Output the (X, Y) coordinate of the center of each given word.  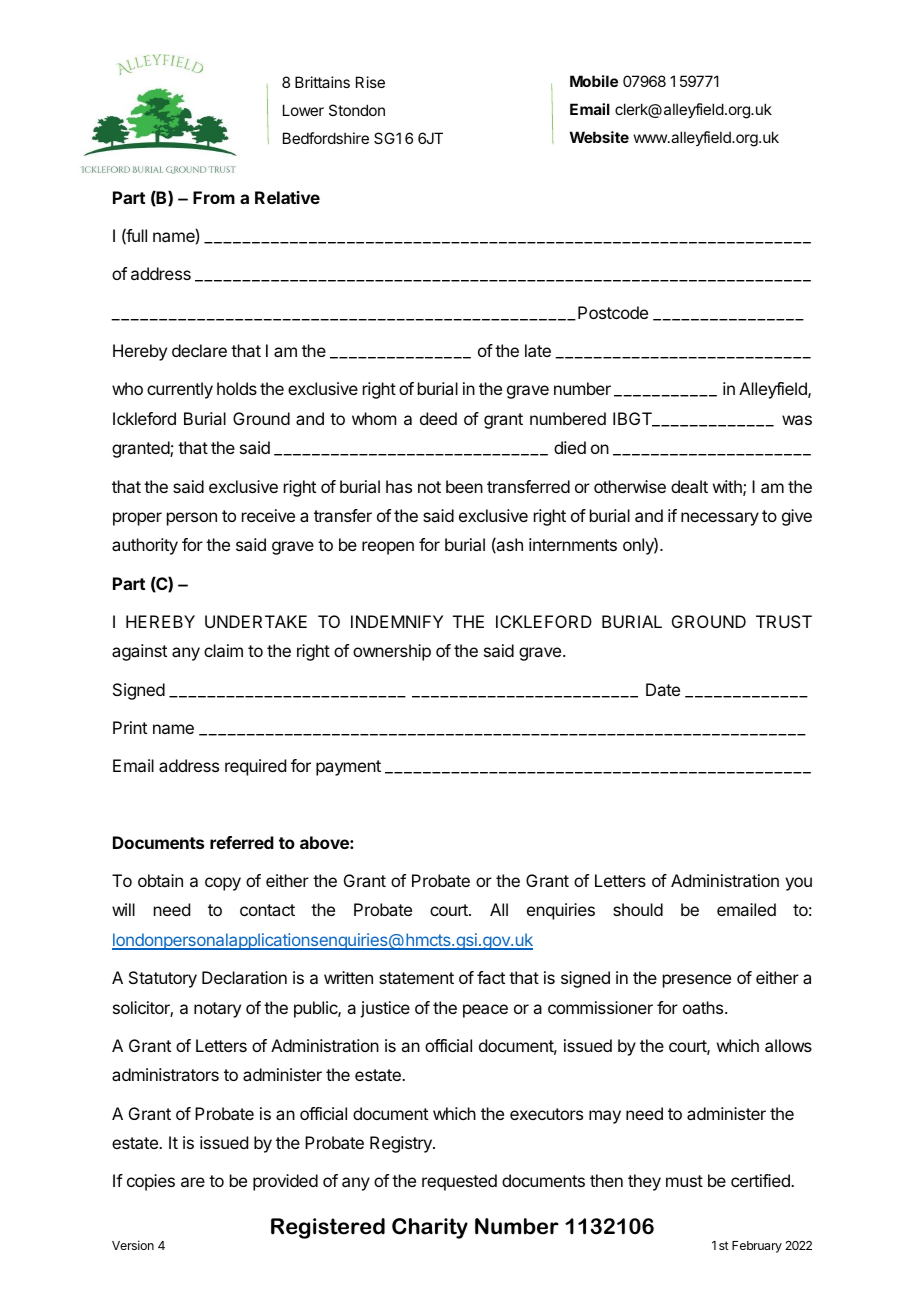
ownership (392, 652)
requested (459, 1182)
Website (599, 137)
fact (491, 977)
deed (438, 418)
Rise (370, 82)
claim (223, 650)
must (684, 1181)
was (797, 420)
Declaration (244, 977)
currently (180, 390)
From (214, 197)
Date (663, 689)
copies (151, 1182)
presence (697, 981)
